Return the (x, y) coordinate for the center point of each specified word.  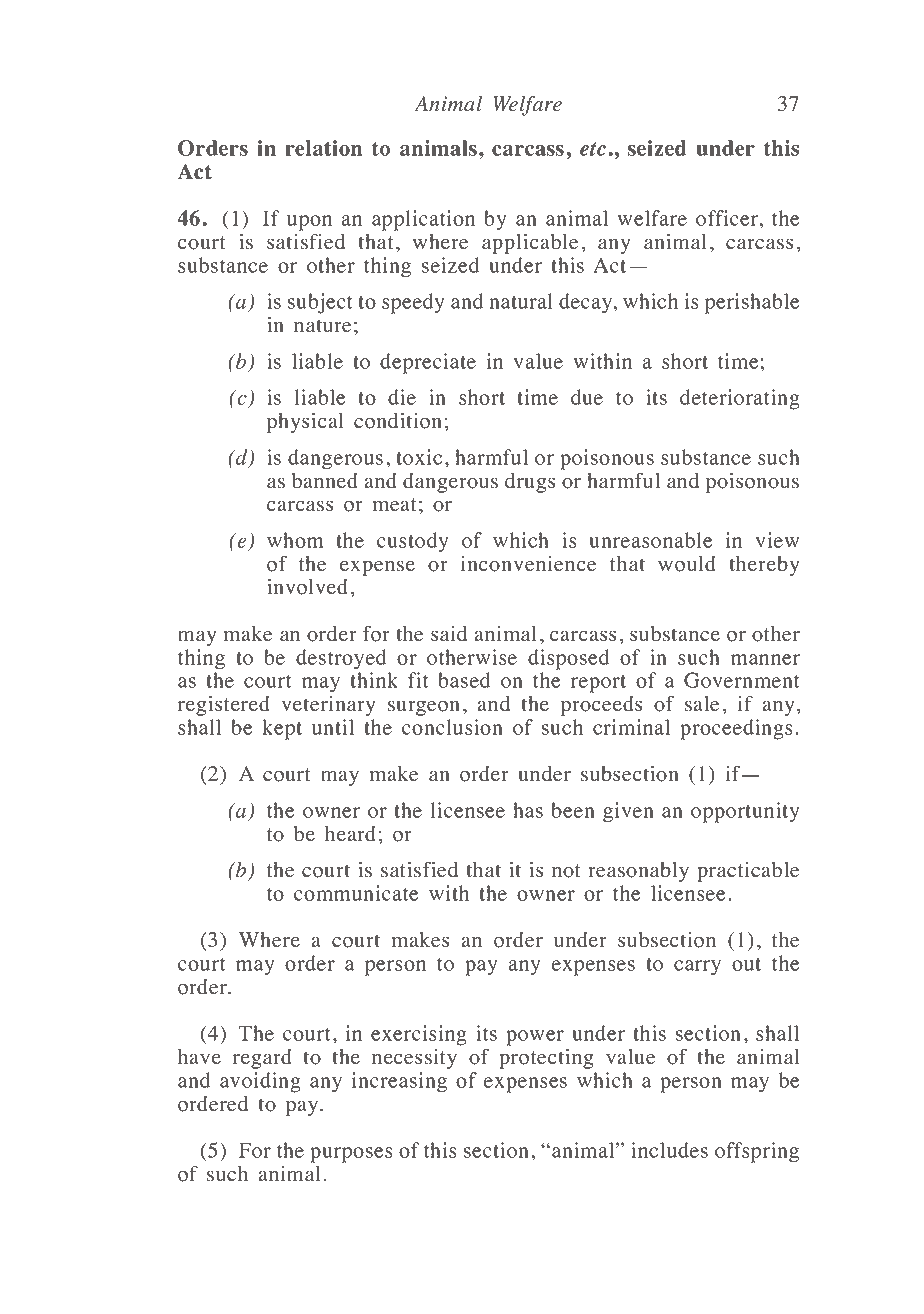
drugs (530, 483)
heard (350, 834)
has (528, 810)
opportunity (745, 812)
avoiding (260, 1082)
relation (323, 148)
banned (325, 481)
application (423, 220)
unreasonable (650, 540)
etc (593, 149)
